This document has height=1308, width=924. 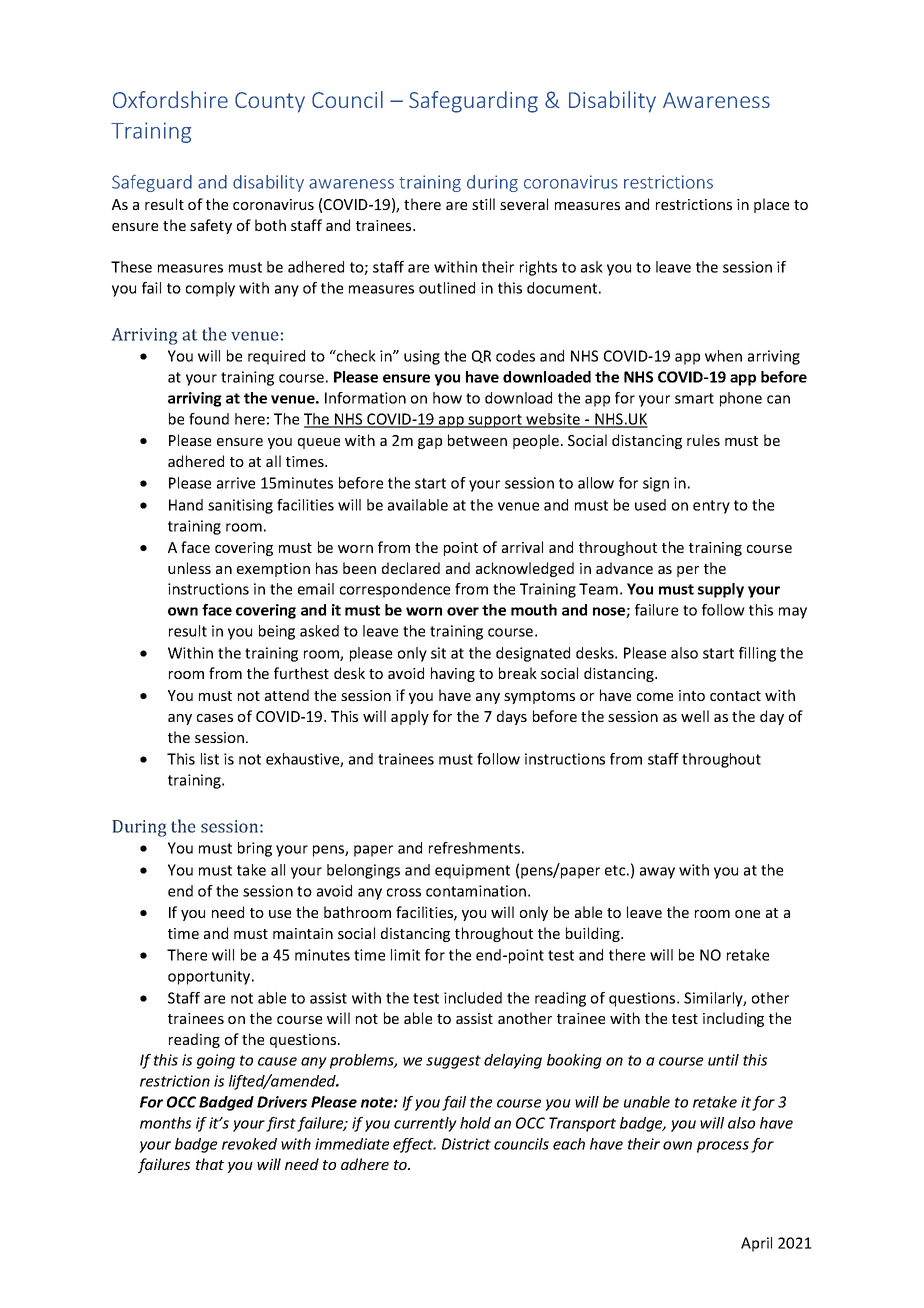 What do you see at coordinates (692, 695) in the document?
I see `into` at bounding box center [692, 695].
